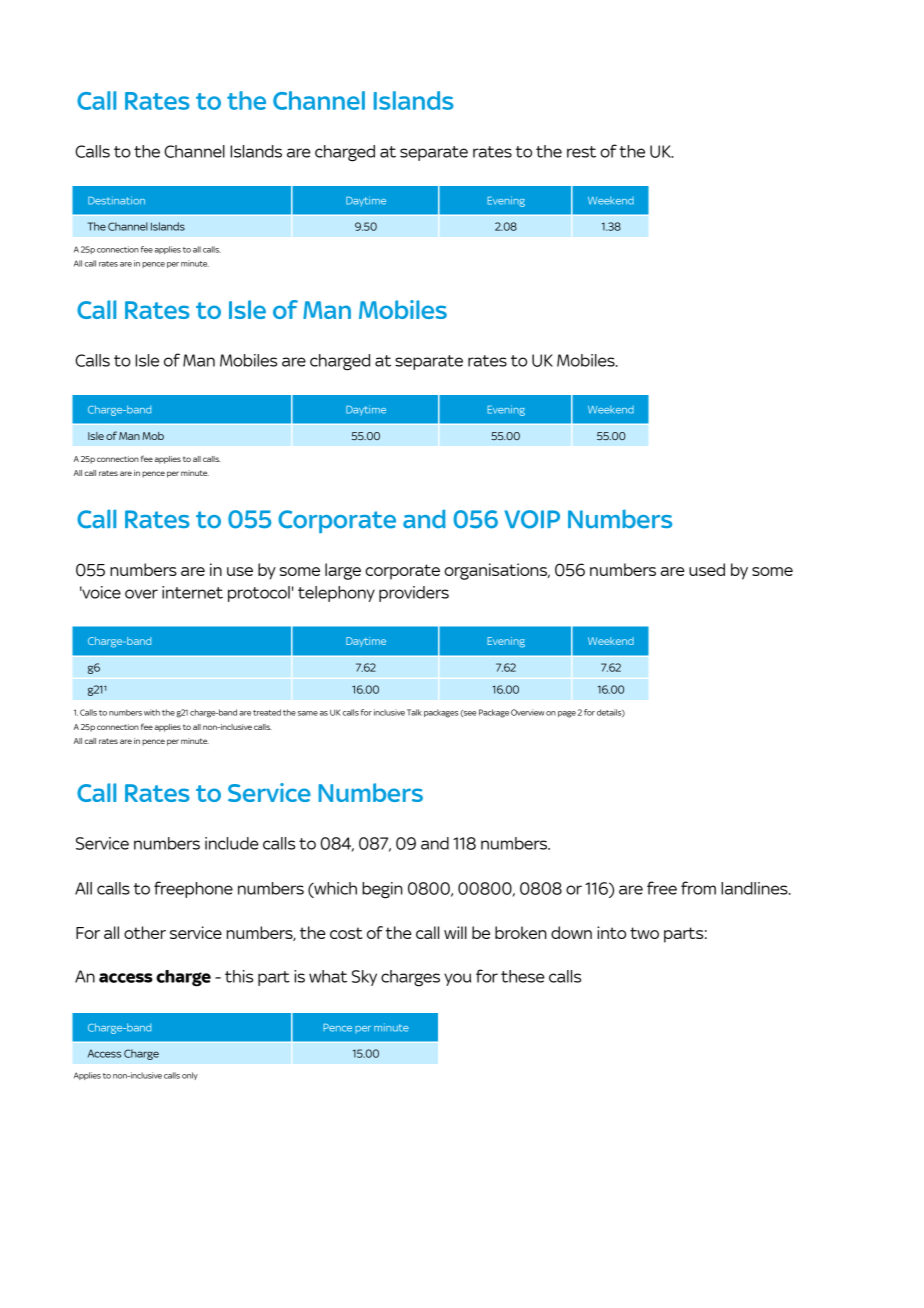 The image size is (924, 1308). What do you see at coordinates (152, 712) in the image?
I see `with` at bounding box center [152, 712].
